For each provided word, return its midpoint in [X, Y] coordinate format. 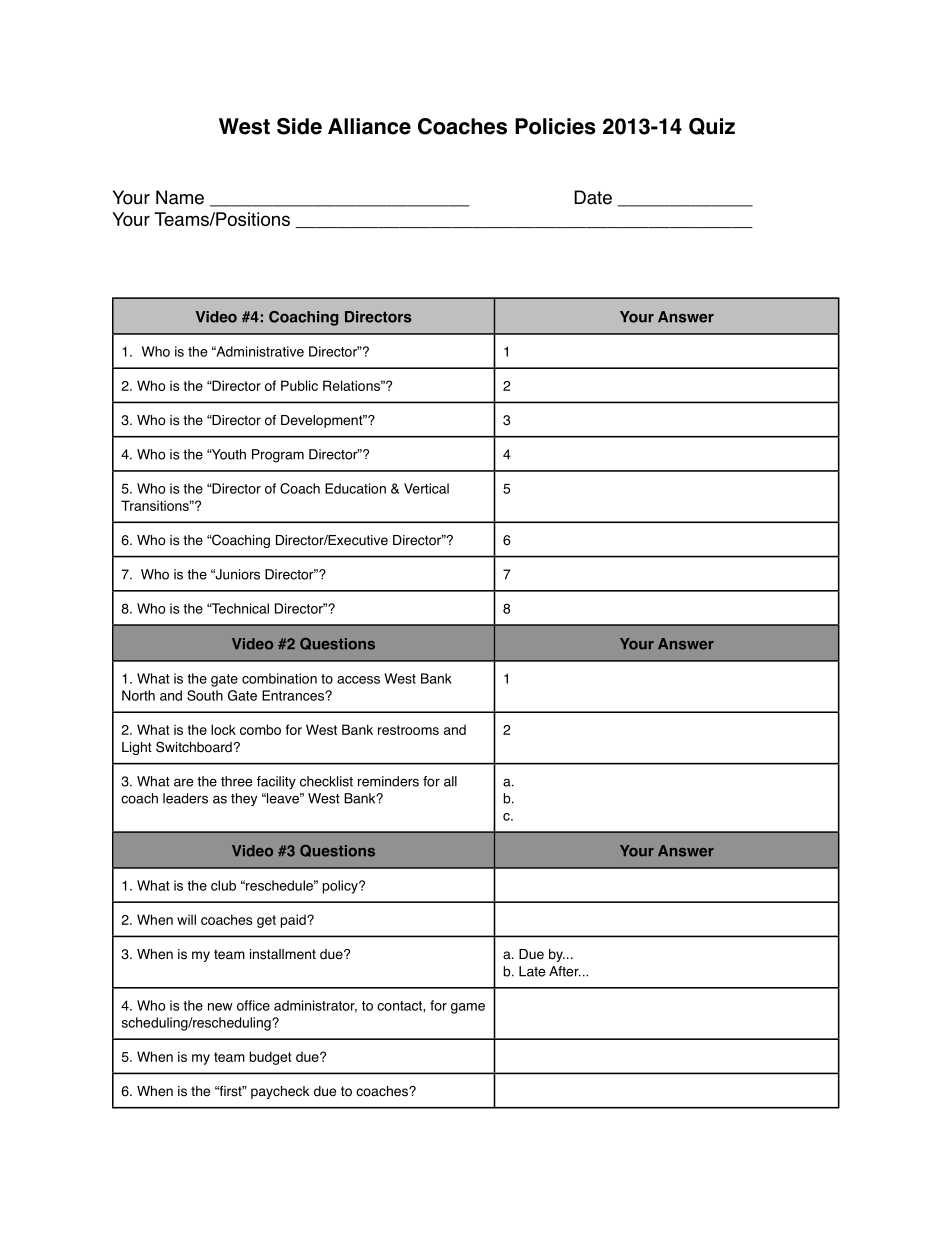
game [468, 1008]
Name [180, 197]
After [565, 971]
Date [593, 197]
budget [271, 1058]
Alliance [369, 126]
